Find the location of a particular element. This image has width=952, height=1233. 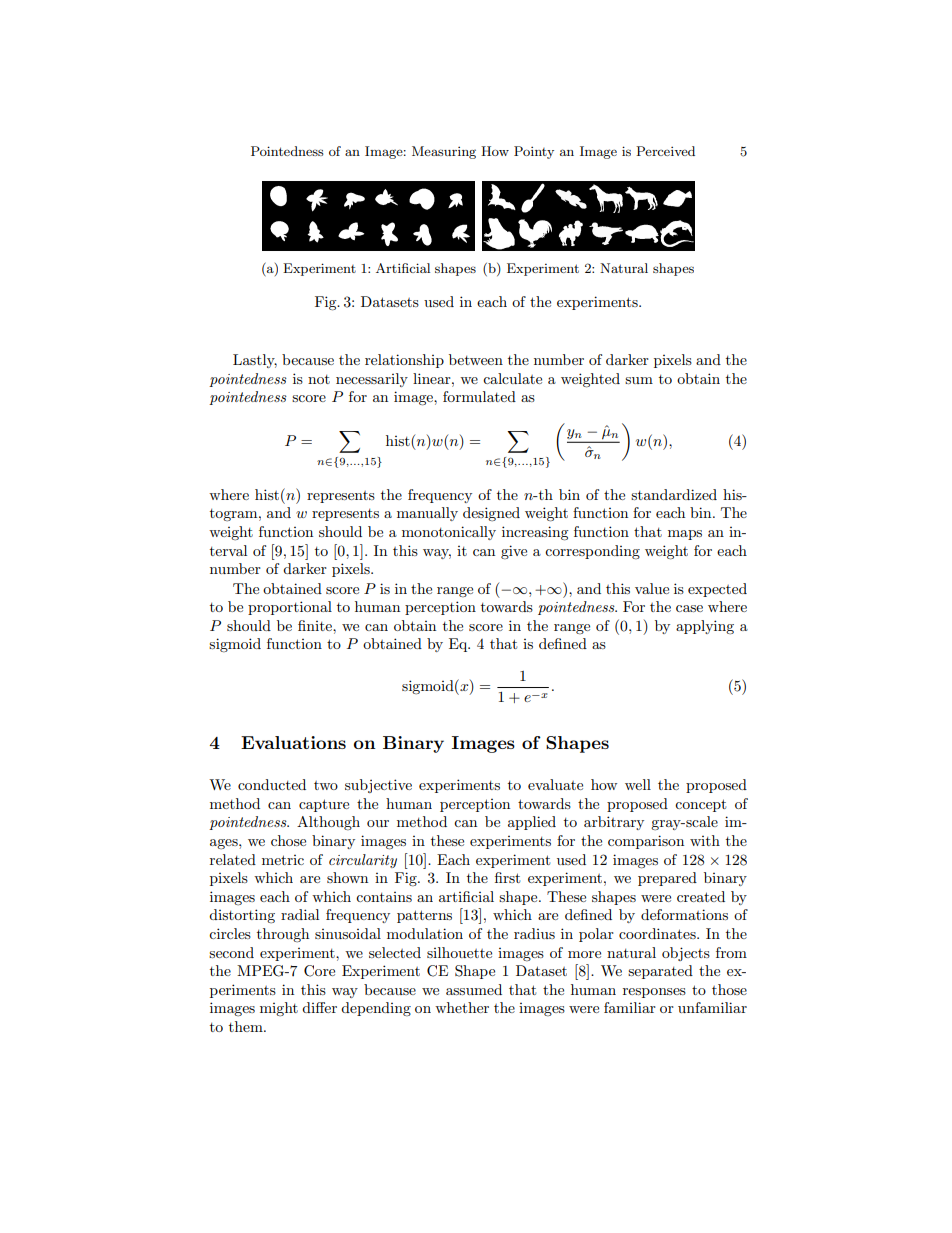

Pointy is located at coordinates (534, 152).
